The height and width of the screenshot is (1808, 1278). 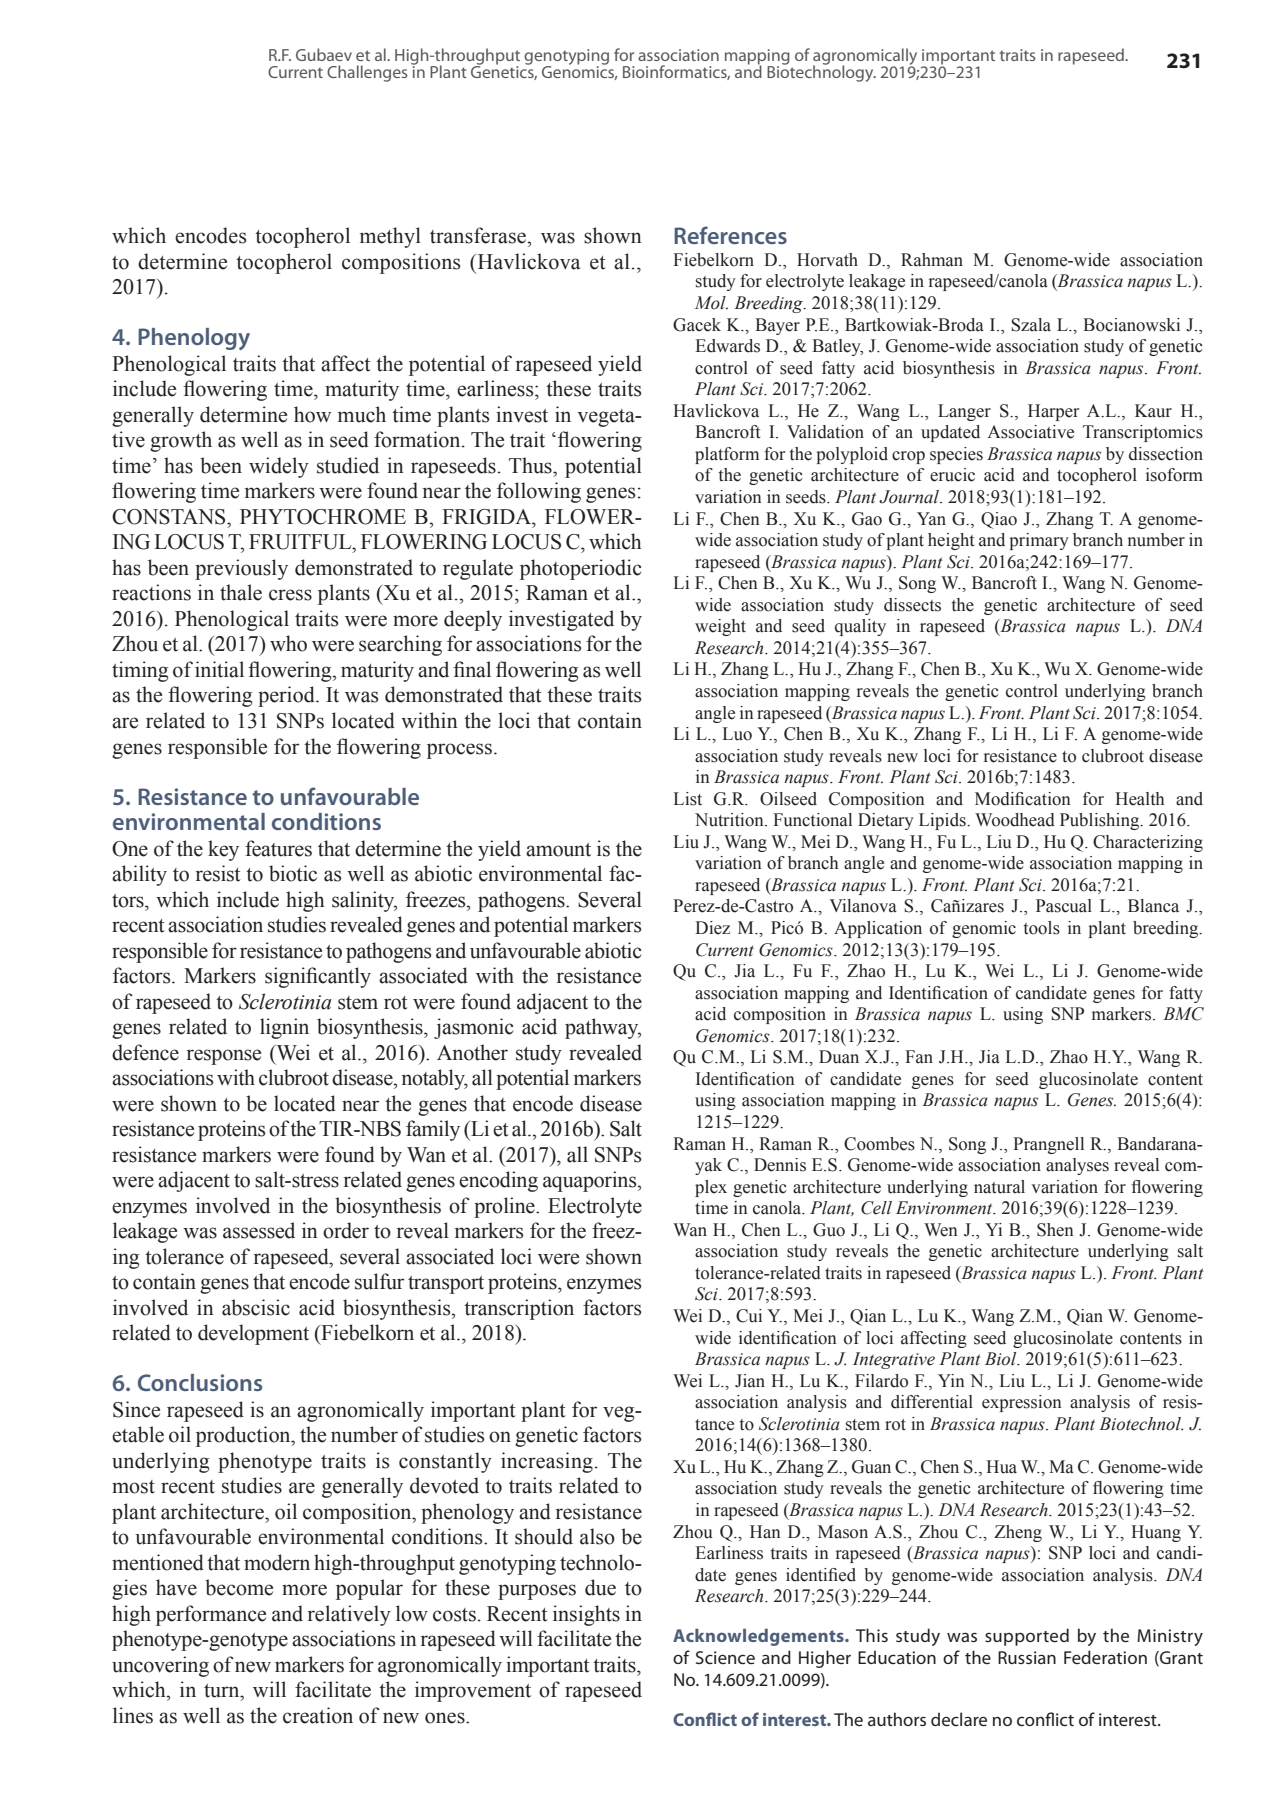 What do you see at coordinates (259, 1230) in the screenshot?
I see `assessed` at bounding box center [259, 1230].
